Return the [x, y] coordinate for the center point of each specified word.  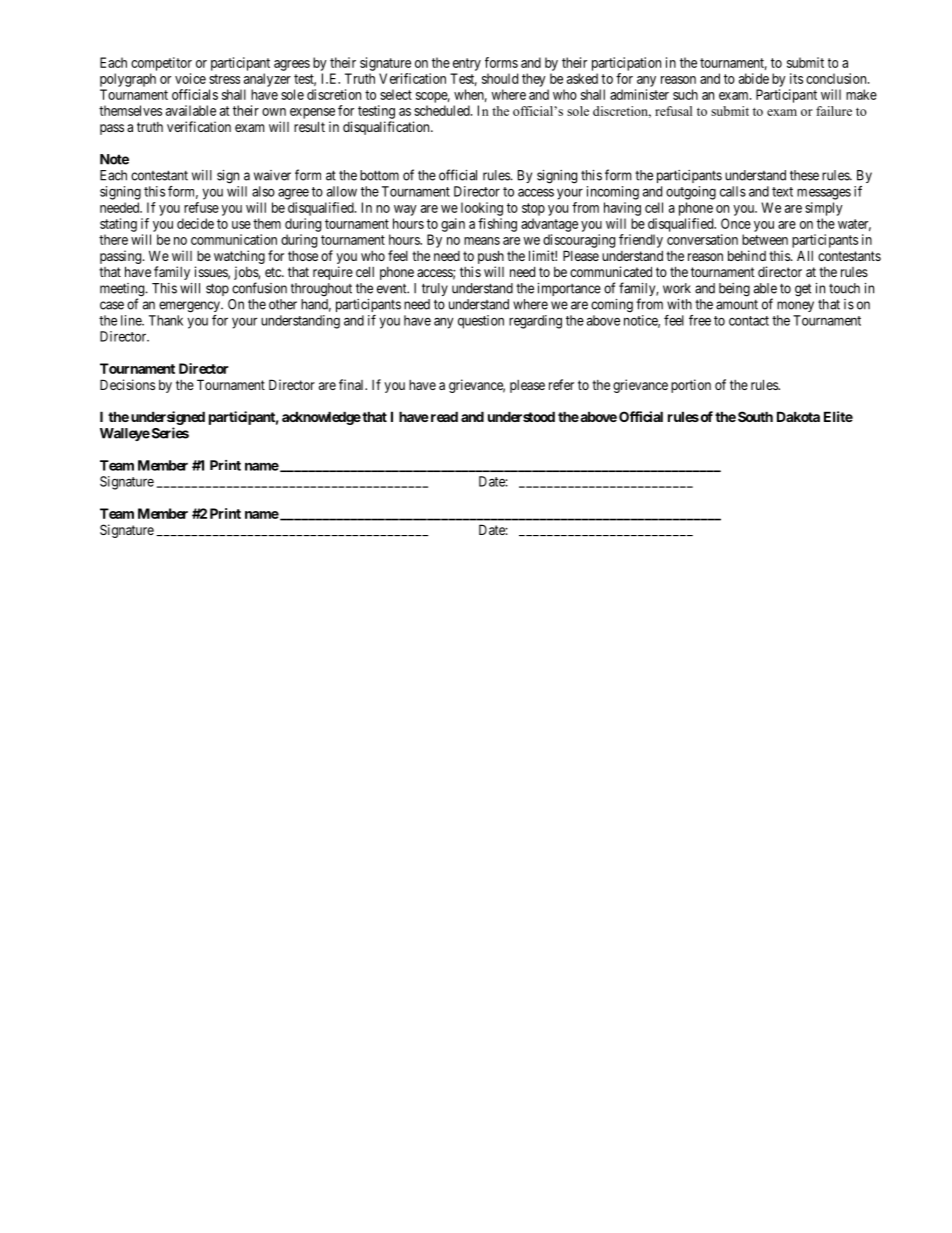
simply [824, 209]
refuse [201, 207]
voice [190, 78]
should [500, 78]
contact [749, 321]
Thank [166, 320]
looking [482, 209]
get [803, 290]
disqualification [387, 128]
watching [239, 258]
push [491, 258]
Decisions [127, 384]
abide [754, 78]
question [481, 322]
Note [114, 159]
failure [834, 111]
